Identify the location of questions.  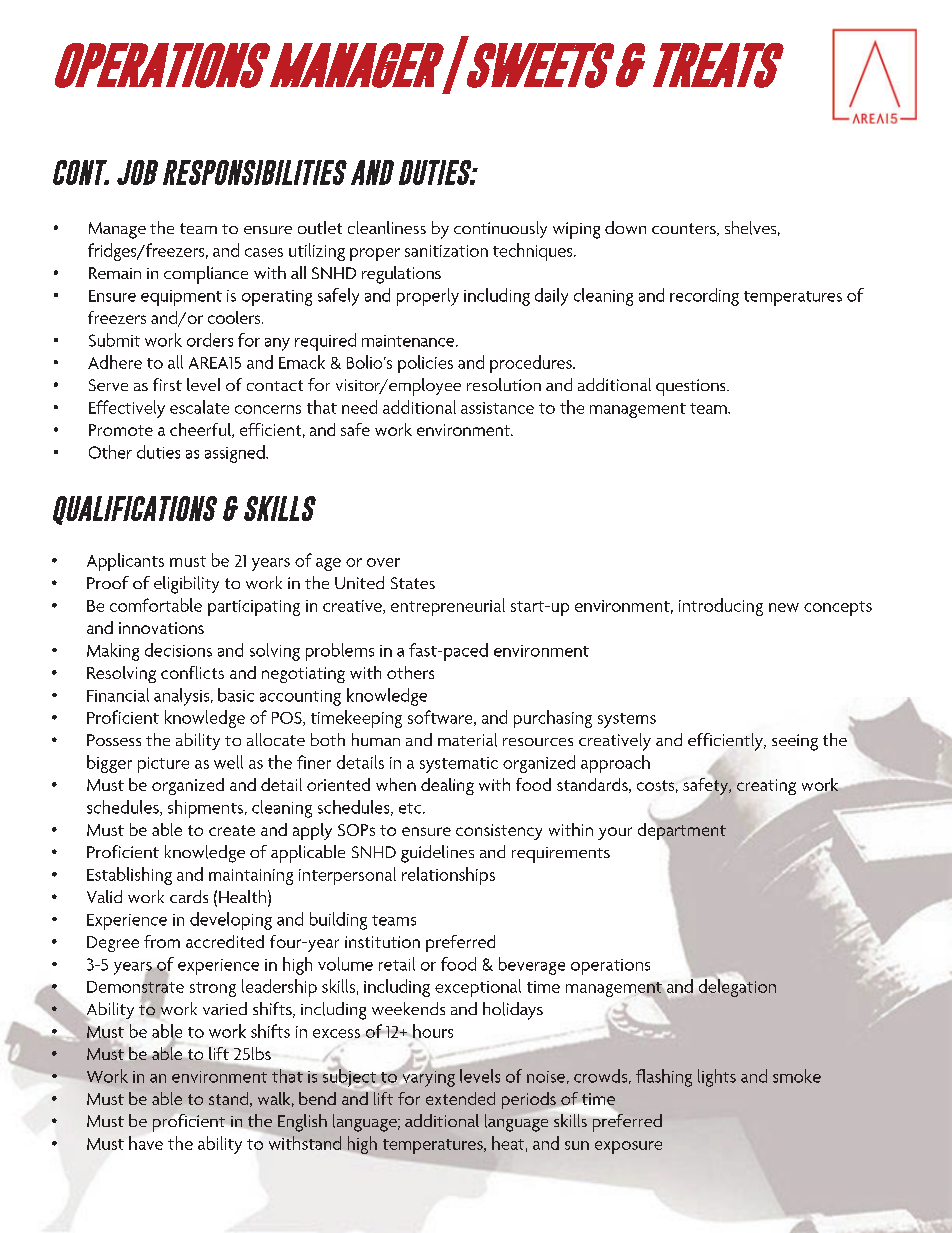
(692, 387).
